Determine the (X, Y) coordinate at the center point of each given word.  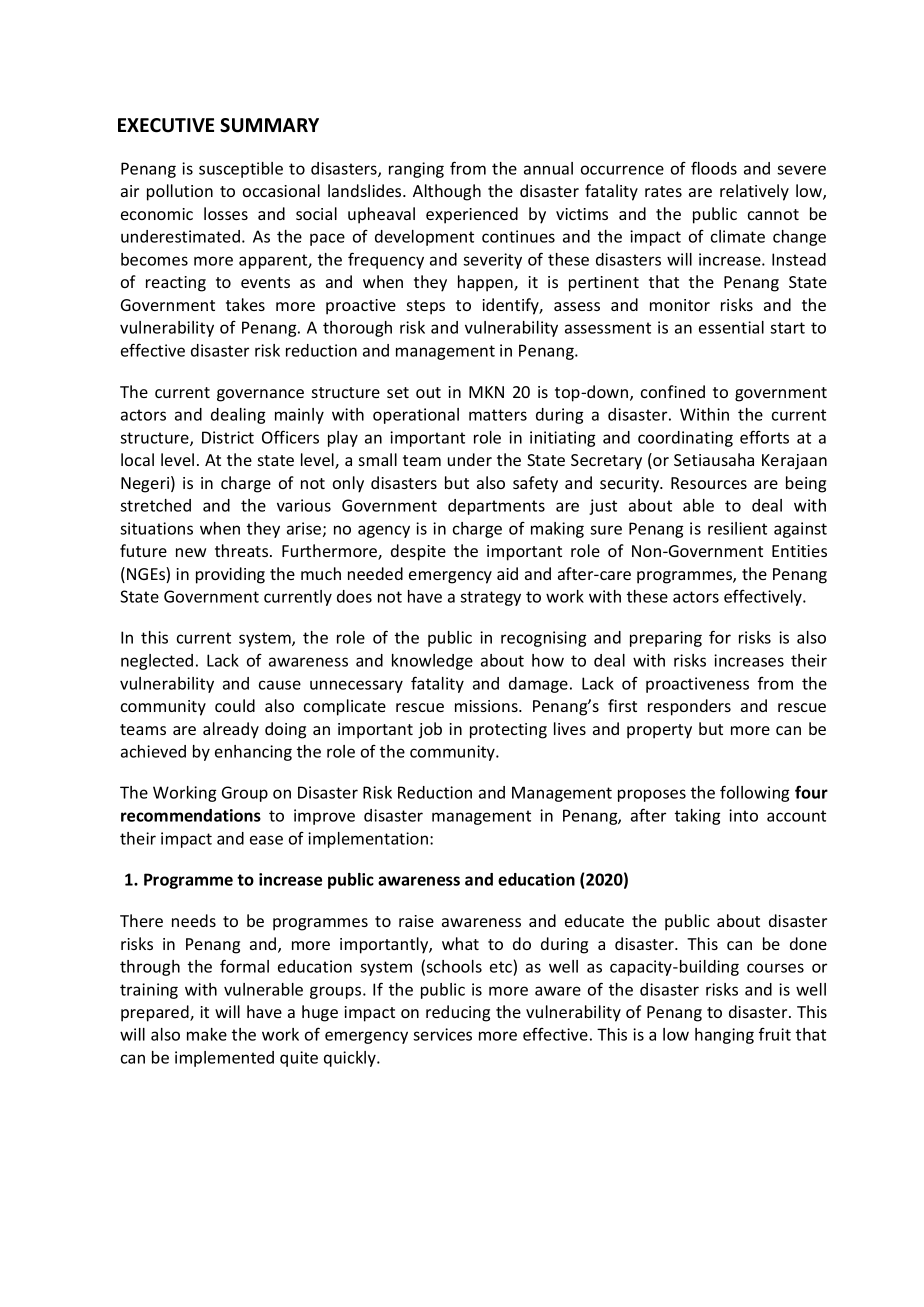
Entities (799, 551)
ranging (416, 170)
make (207, 1034)
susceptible (241, 170)
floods (714, 168)
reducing (458, 1013)
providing (230, 575)
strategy (490, 598)
